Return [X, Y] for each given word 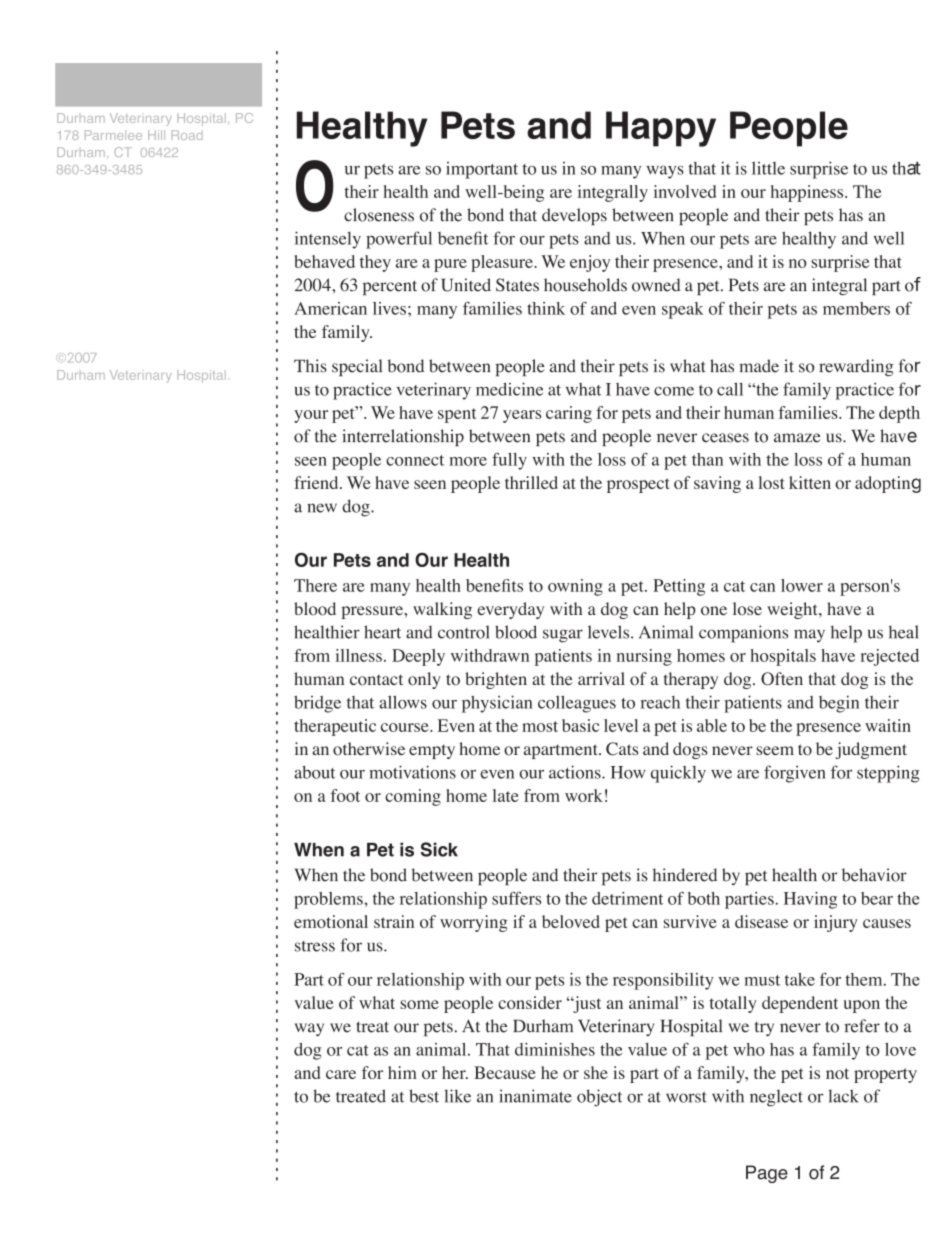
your [311, 416]
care [341, 1074]
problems [329, 900]
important [482, 170]
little [768, 168]
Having [810, 900]
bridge [317, 704]
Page [767, 1174]
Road [187, 135]
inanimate [535, 1096]
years [522, 416]
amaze [797, 438]
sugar [563, 636]
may [809, 636]
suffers [516, 898]
